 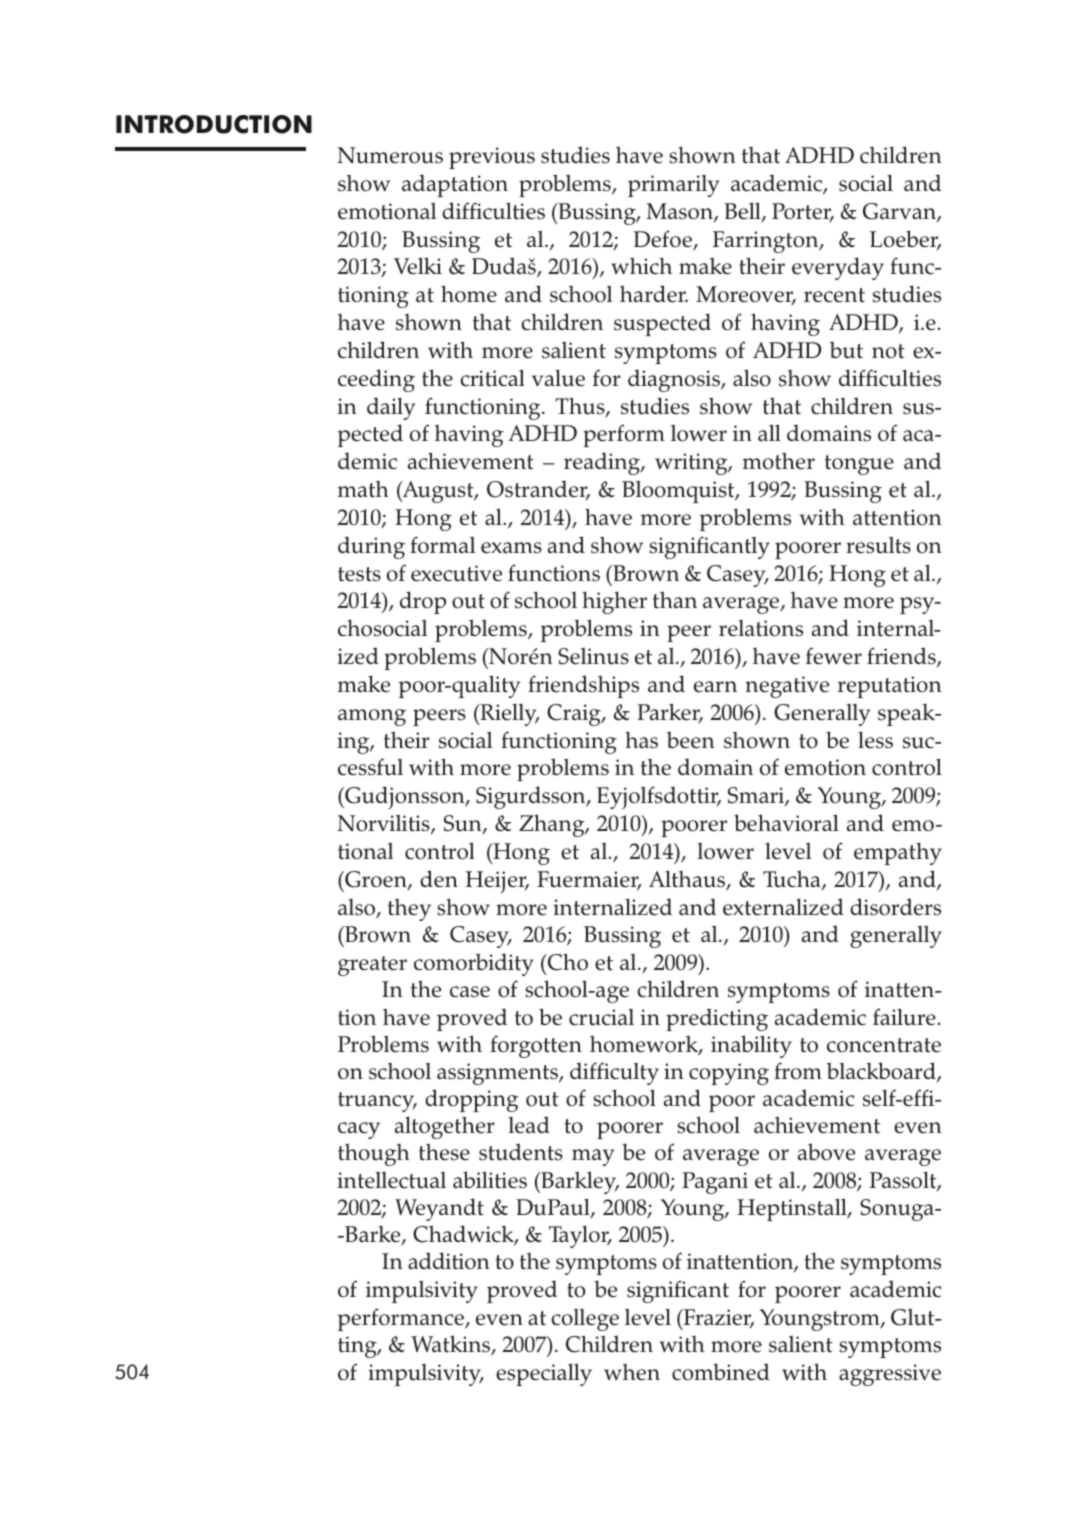 What do you see at coordinates (409, 910) in the image?
I see `they` at bounding box center [409, 910].
